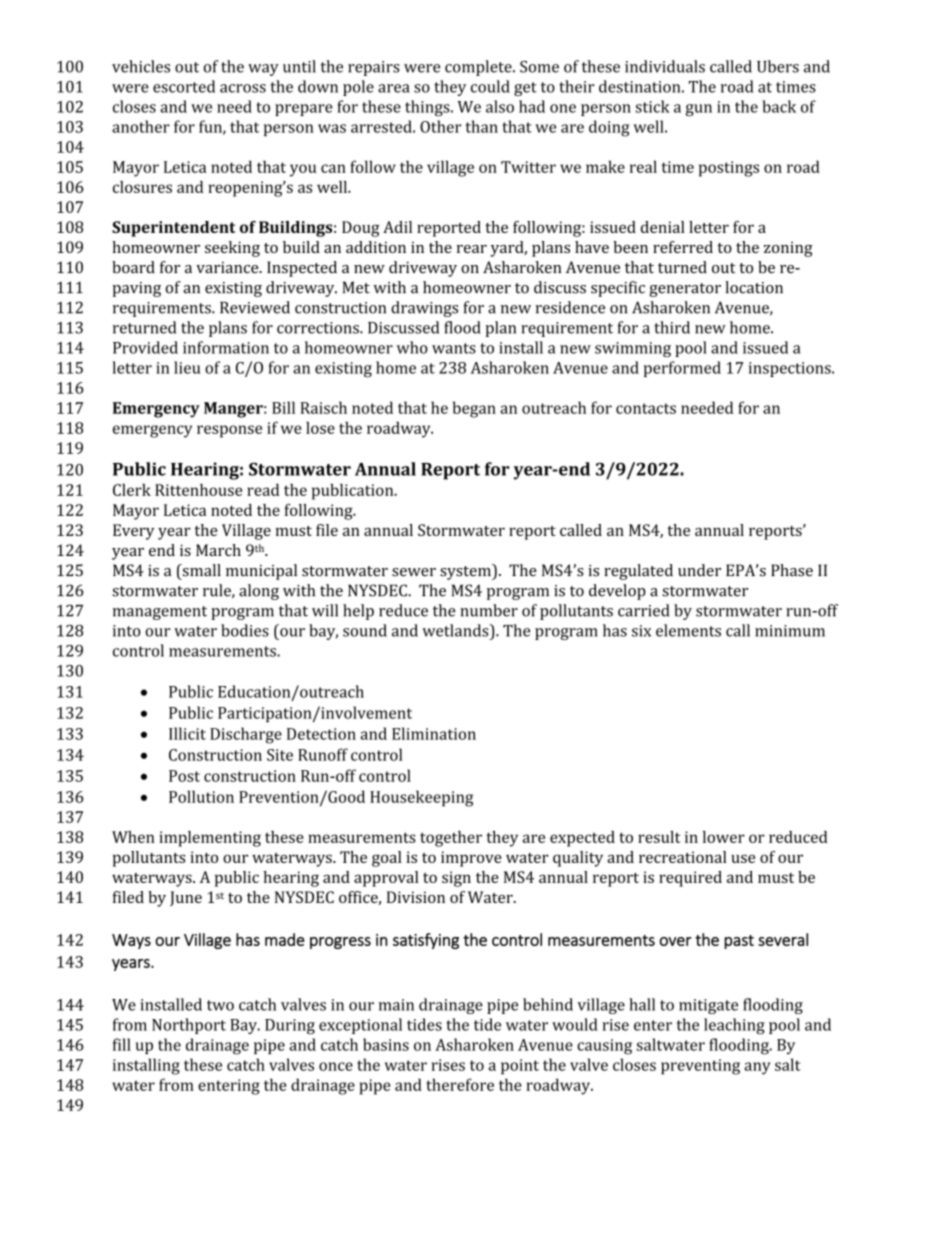  Describe the element at coordinates (466, 572) in the document. I see `system` at that location.
